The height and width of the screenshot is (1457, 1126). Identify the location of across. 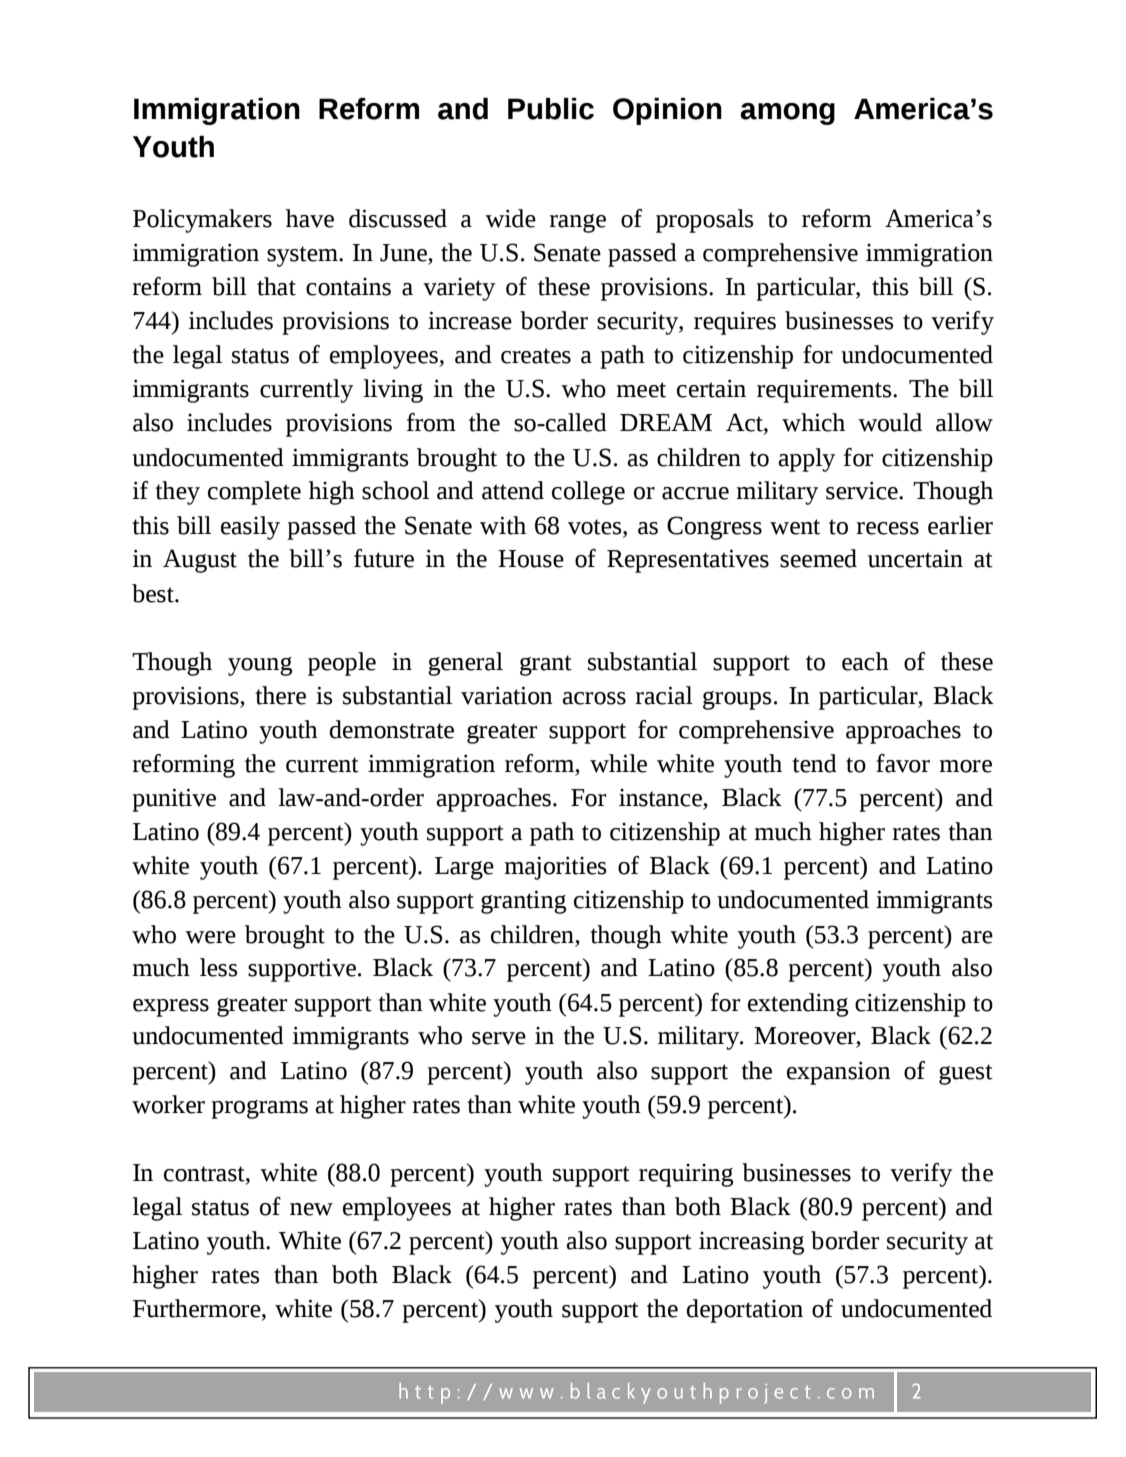
(594, 698).
